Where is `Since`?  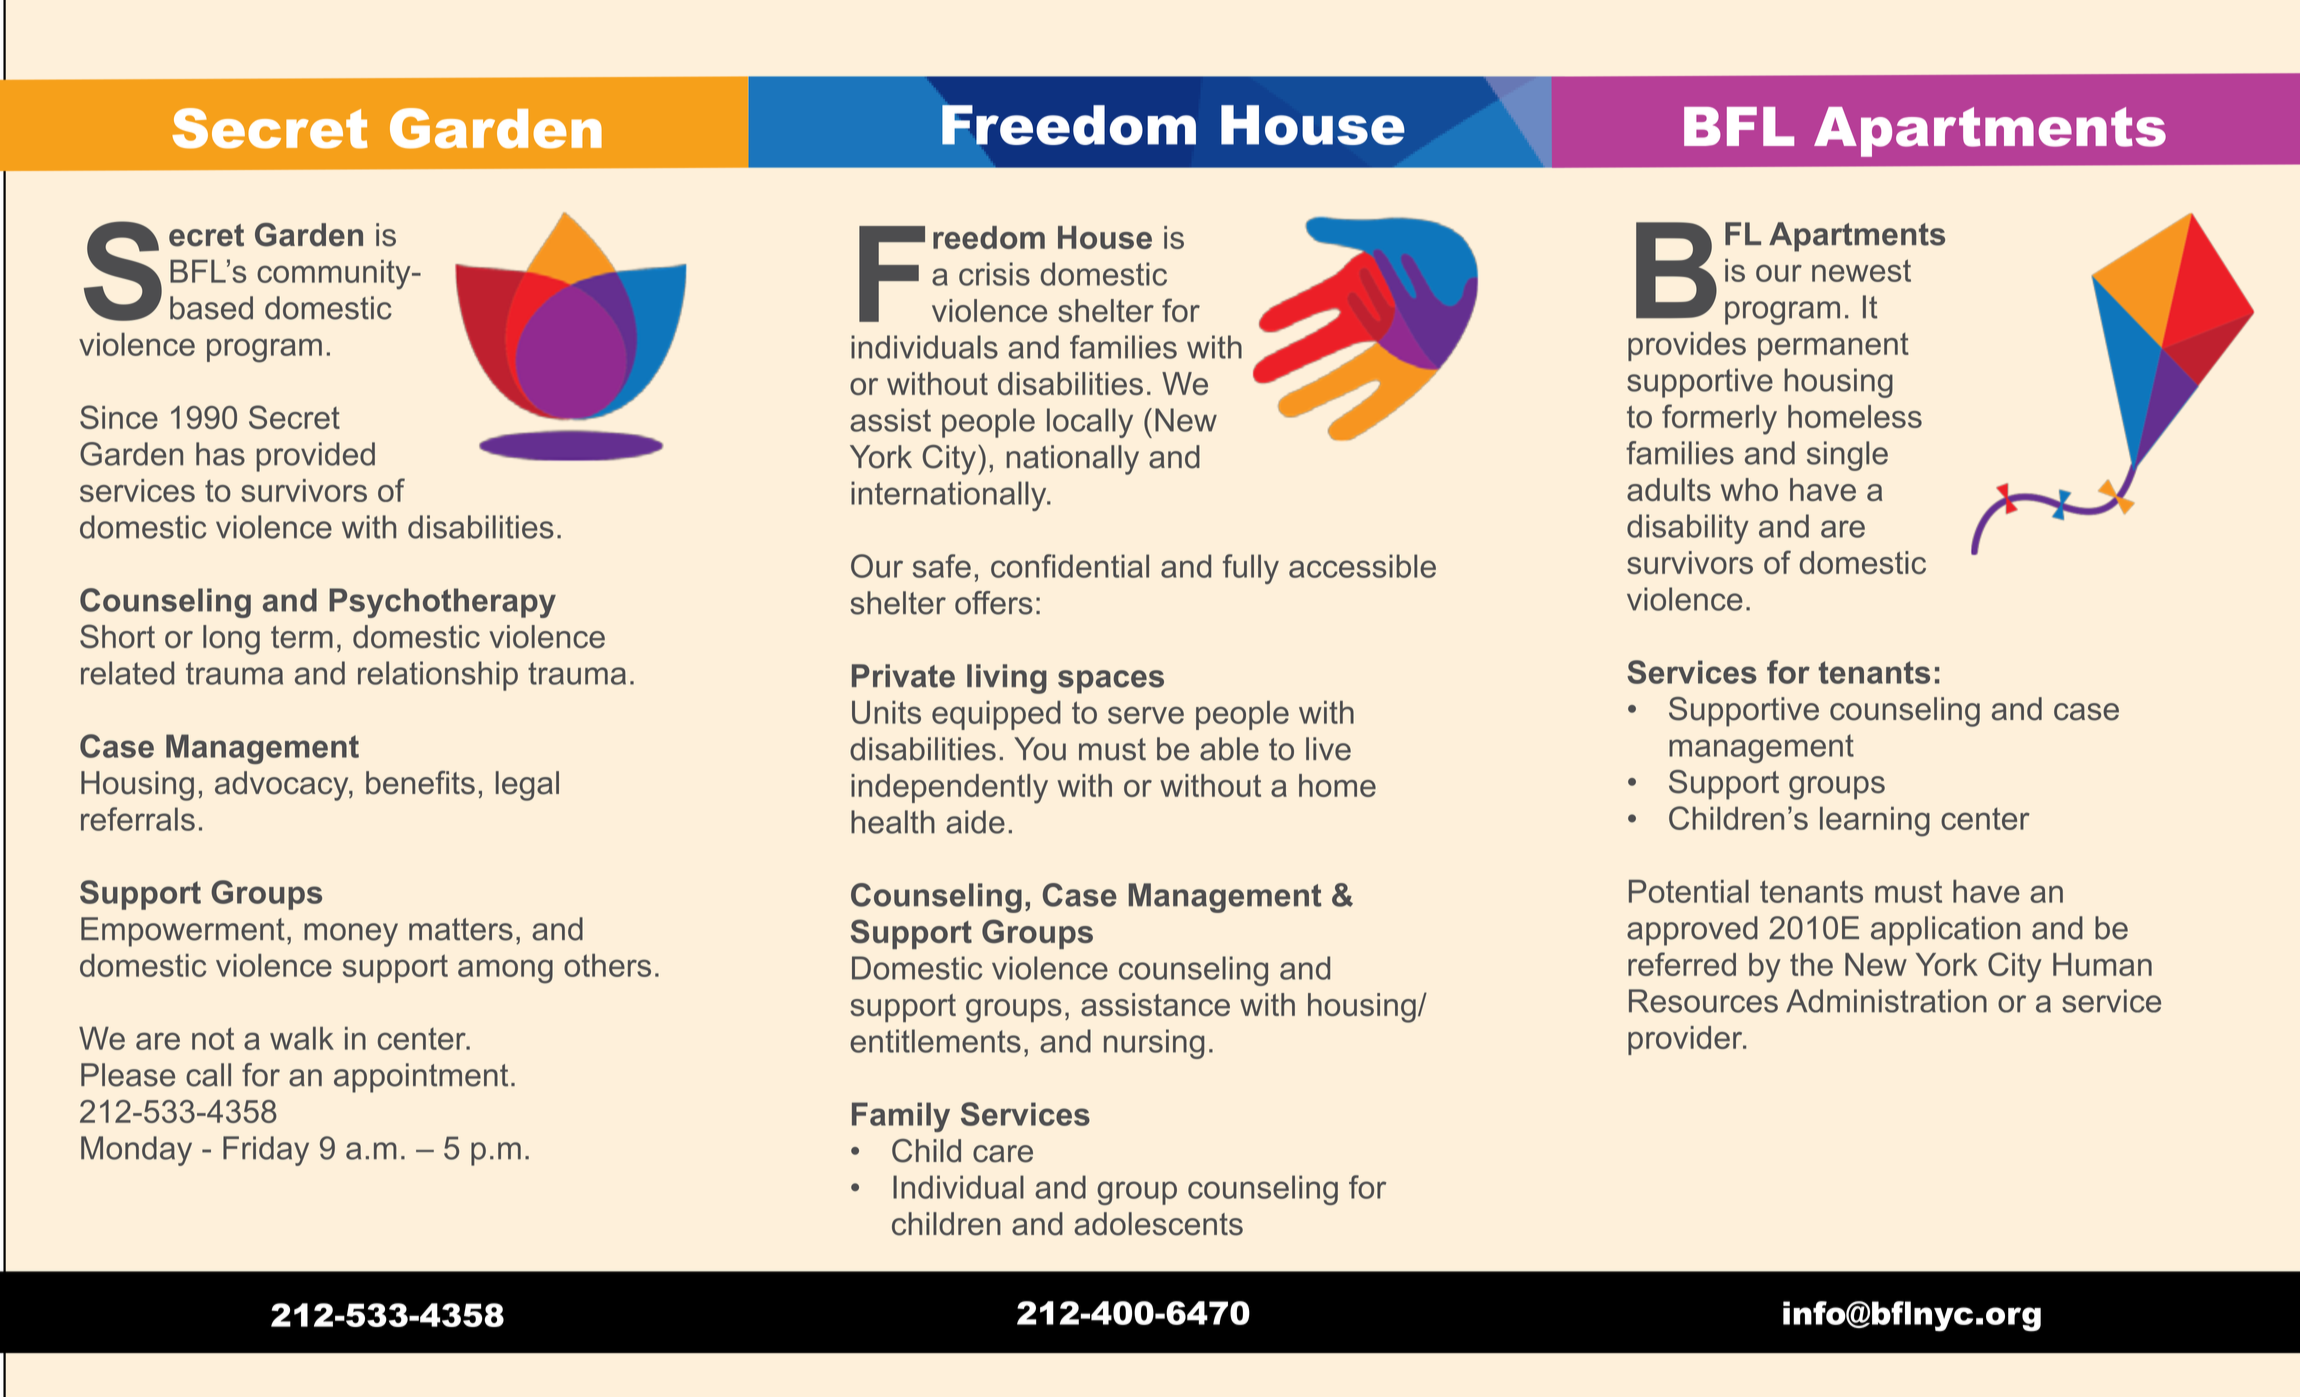 Since is located at coordinates (119, 417).
